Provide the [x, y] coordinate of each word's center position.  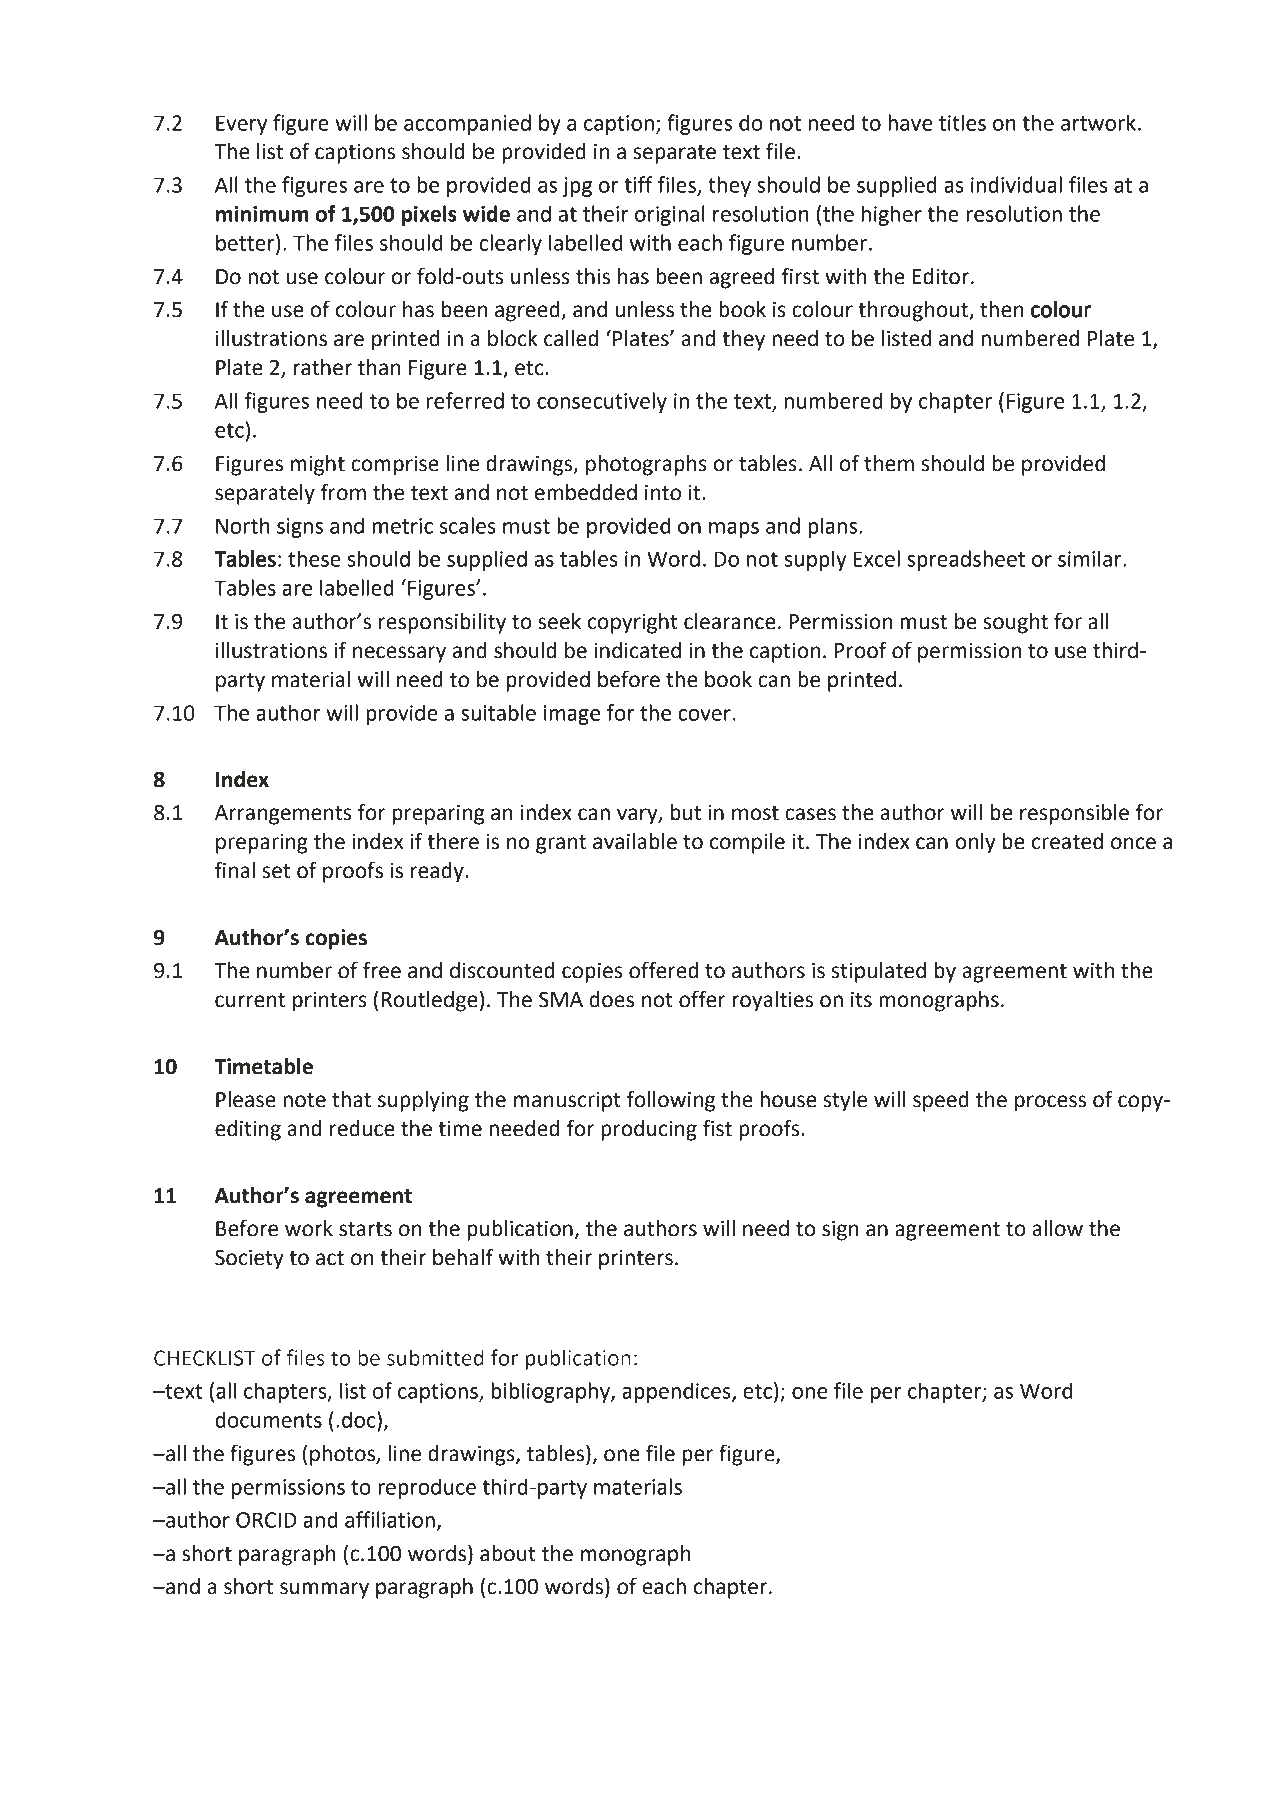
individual [1016, 184]
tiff [638, 184]
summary [324, 1590]
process [1050, 1103]
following [671, 1101]
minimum [262, 214]
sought [1015, 623]
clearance [729, 621]
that [351, 1099]
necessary [399, 654]
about [508, 1553]
